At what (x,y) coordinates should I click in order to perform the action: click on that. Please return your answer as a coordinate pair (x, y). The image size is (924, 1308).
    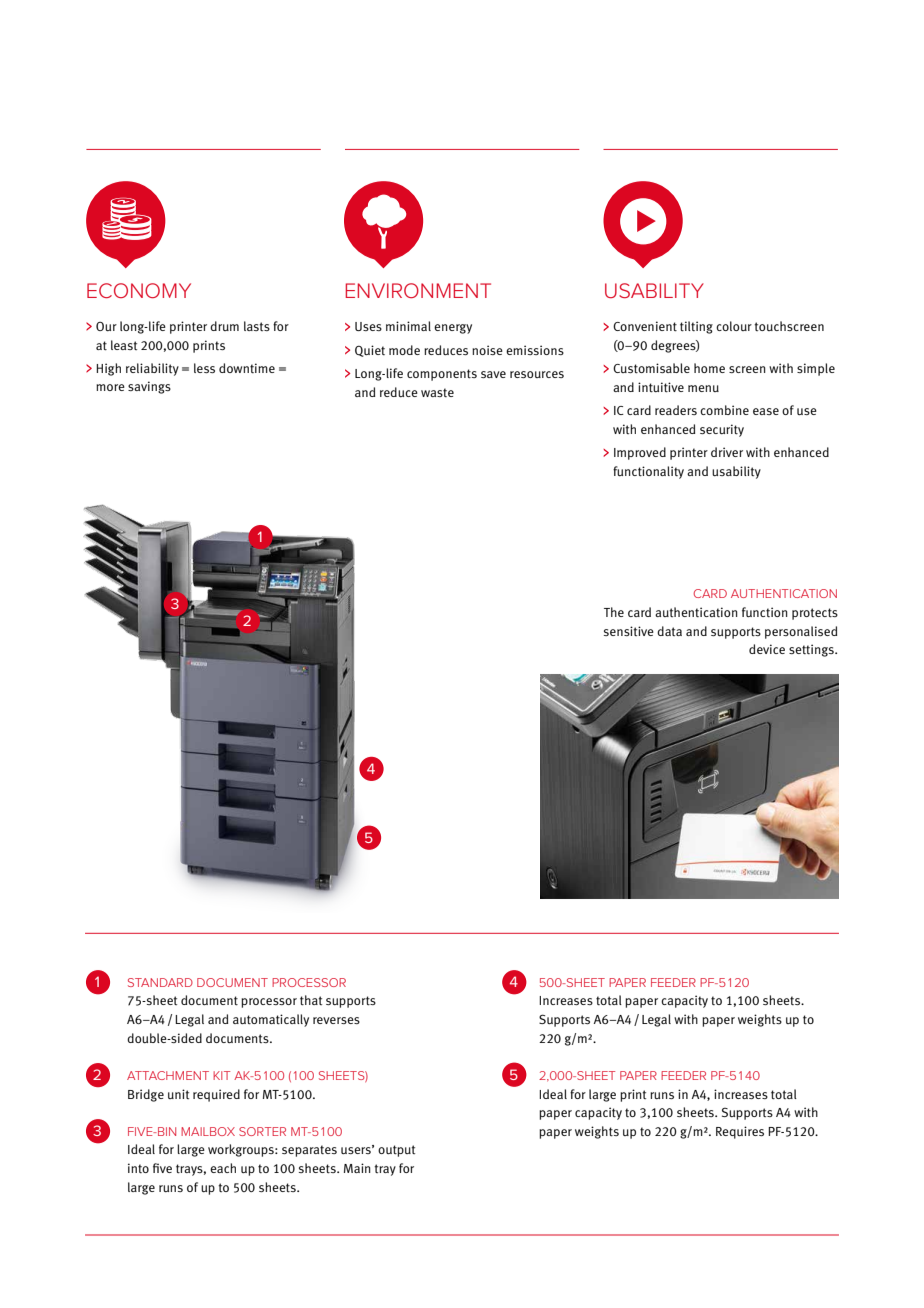
    Looking at the image, I should click on (311, 1000).
